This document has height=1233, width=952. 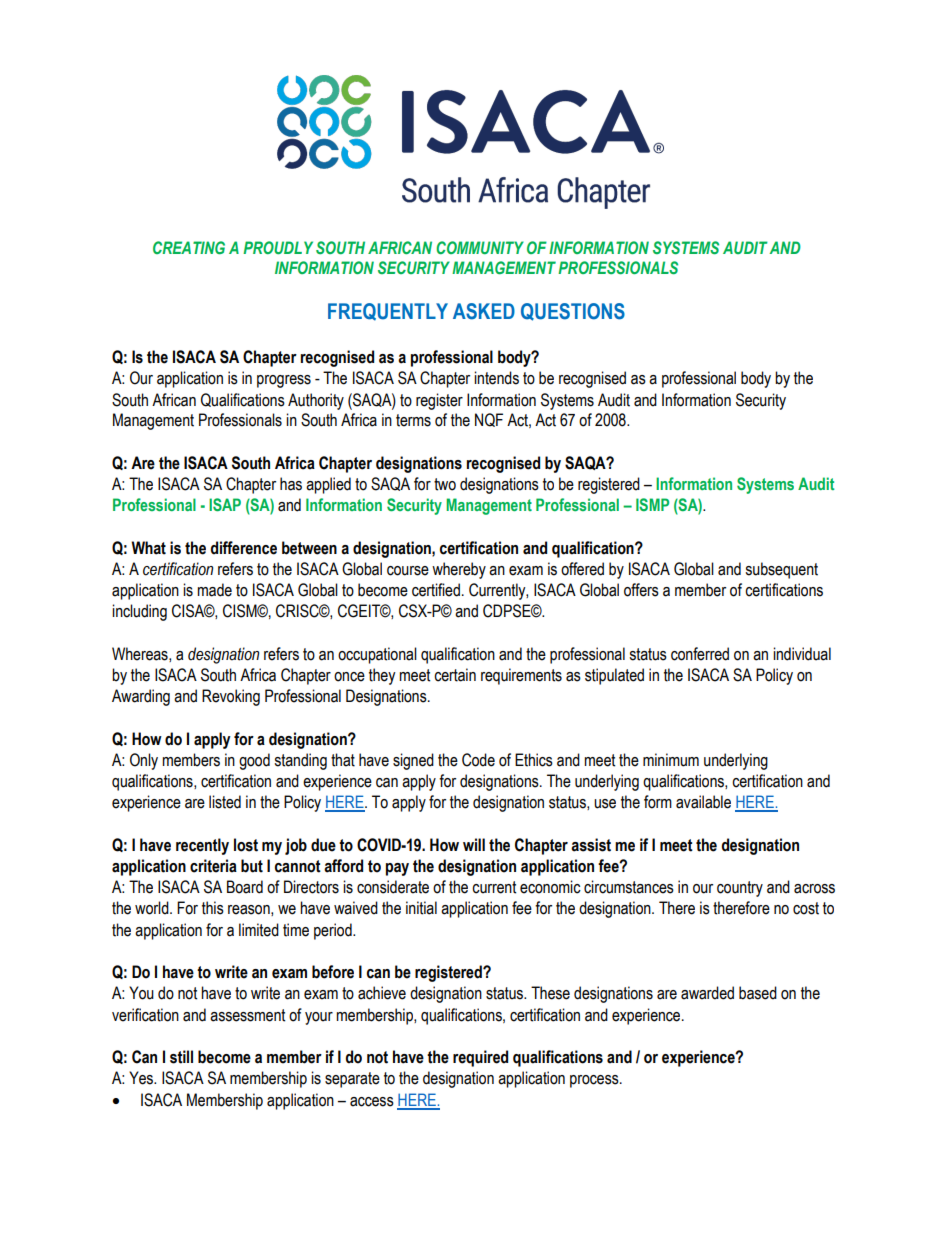 What do you see at coordinates (189, 247) in the document?
I see `CREATING` at bounding box center [189, 247].
